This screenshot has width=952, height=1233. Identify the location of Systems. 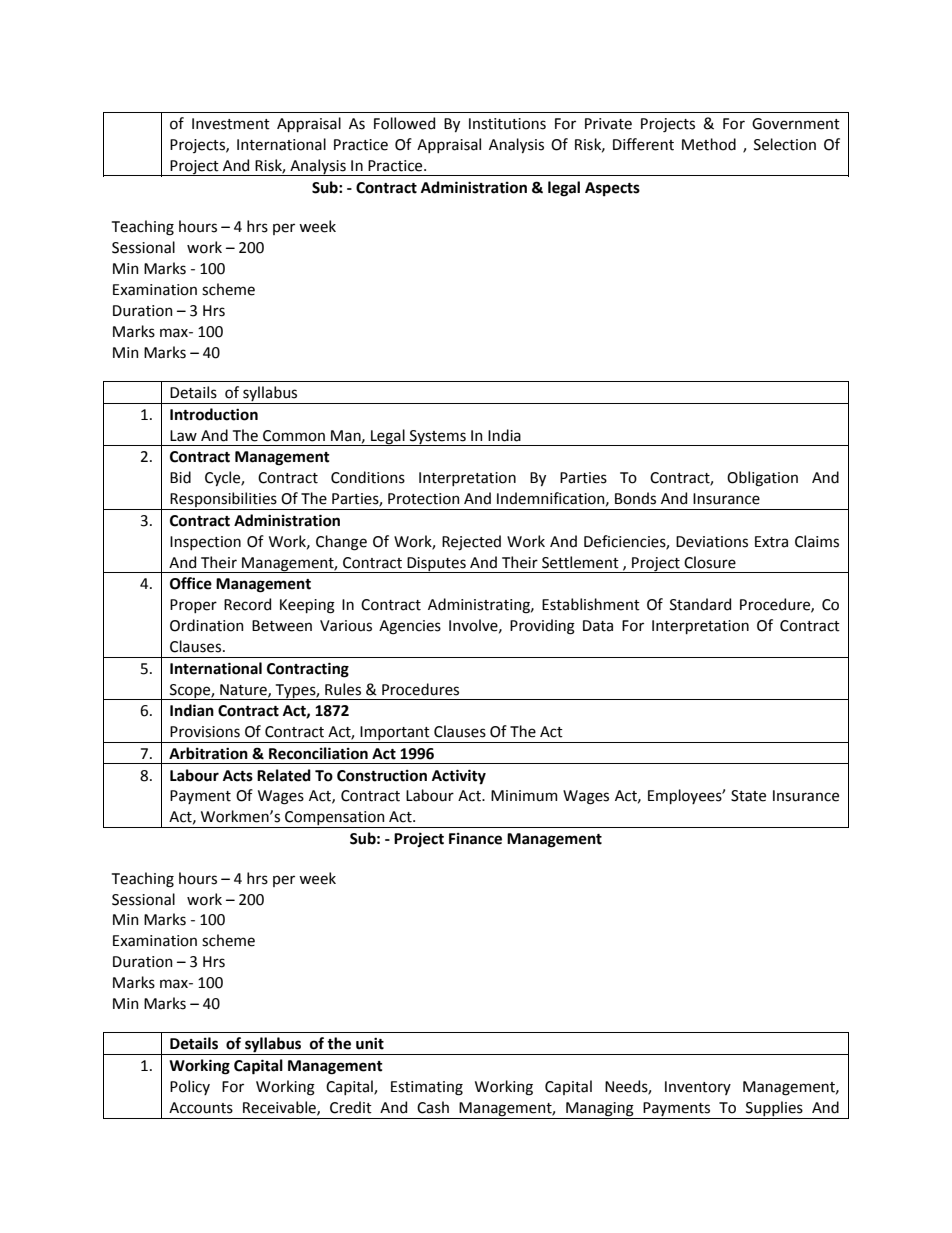
(438, 438).
